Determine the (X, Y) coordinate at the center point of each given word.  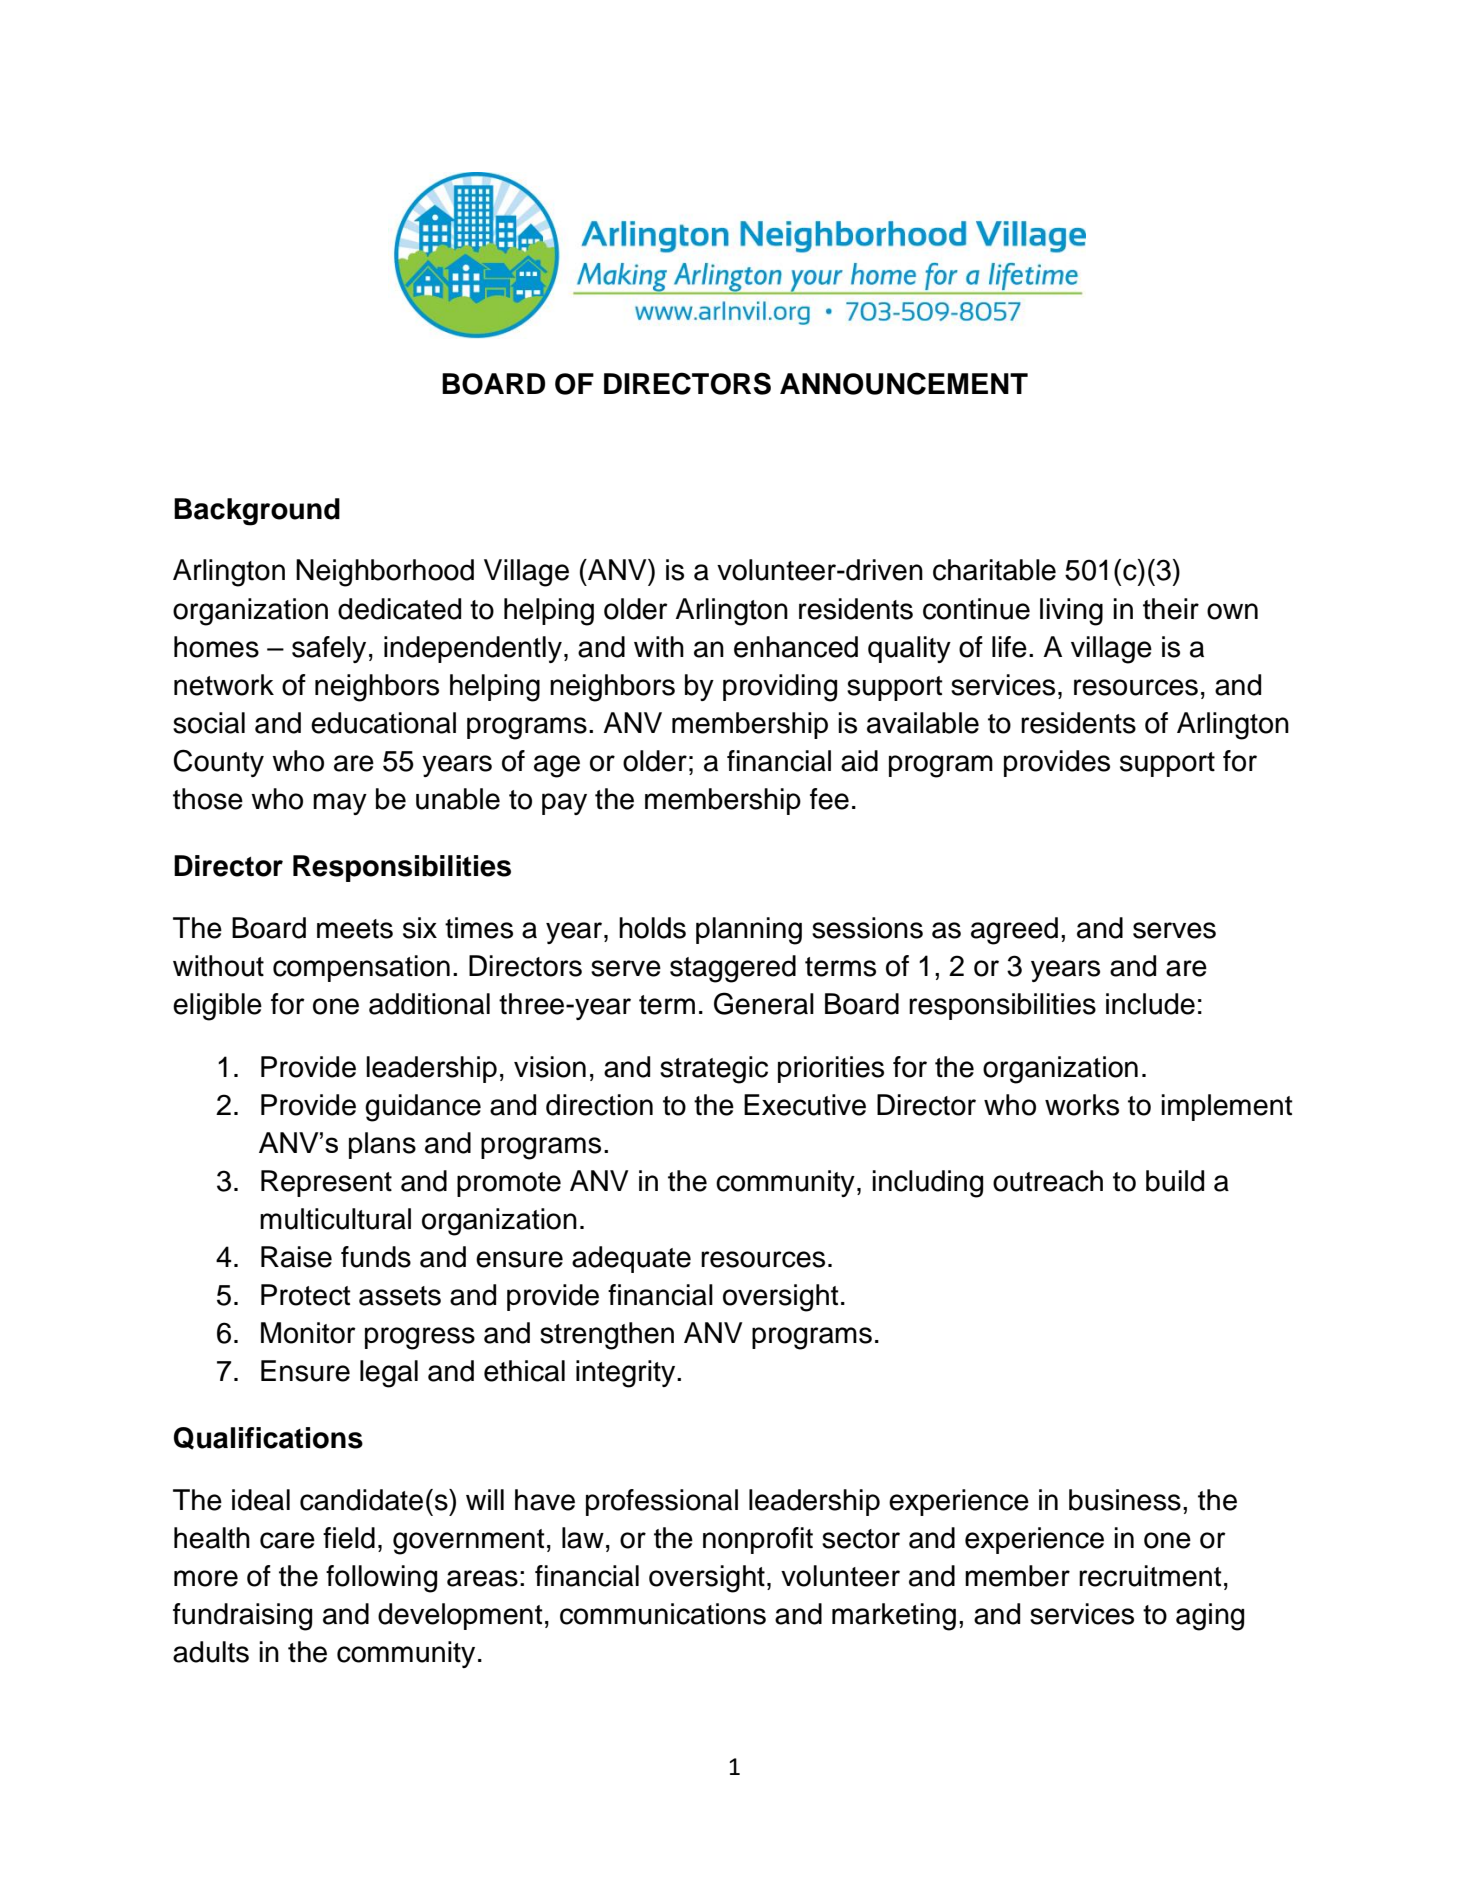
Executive (805, 1105)
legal (389, 1374)
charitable (994, 570)
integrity (627, 1374)
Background (257, 512)
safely (329, 649)
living (1071, 612)
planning (749, 931)
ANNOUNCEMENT (904, 383)
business (1125, 1500)
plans (382, 1145)
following (381, 1579)
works (1082, 1105)
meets (355, 929)
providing (780, 688)
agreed (1014, 931)
